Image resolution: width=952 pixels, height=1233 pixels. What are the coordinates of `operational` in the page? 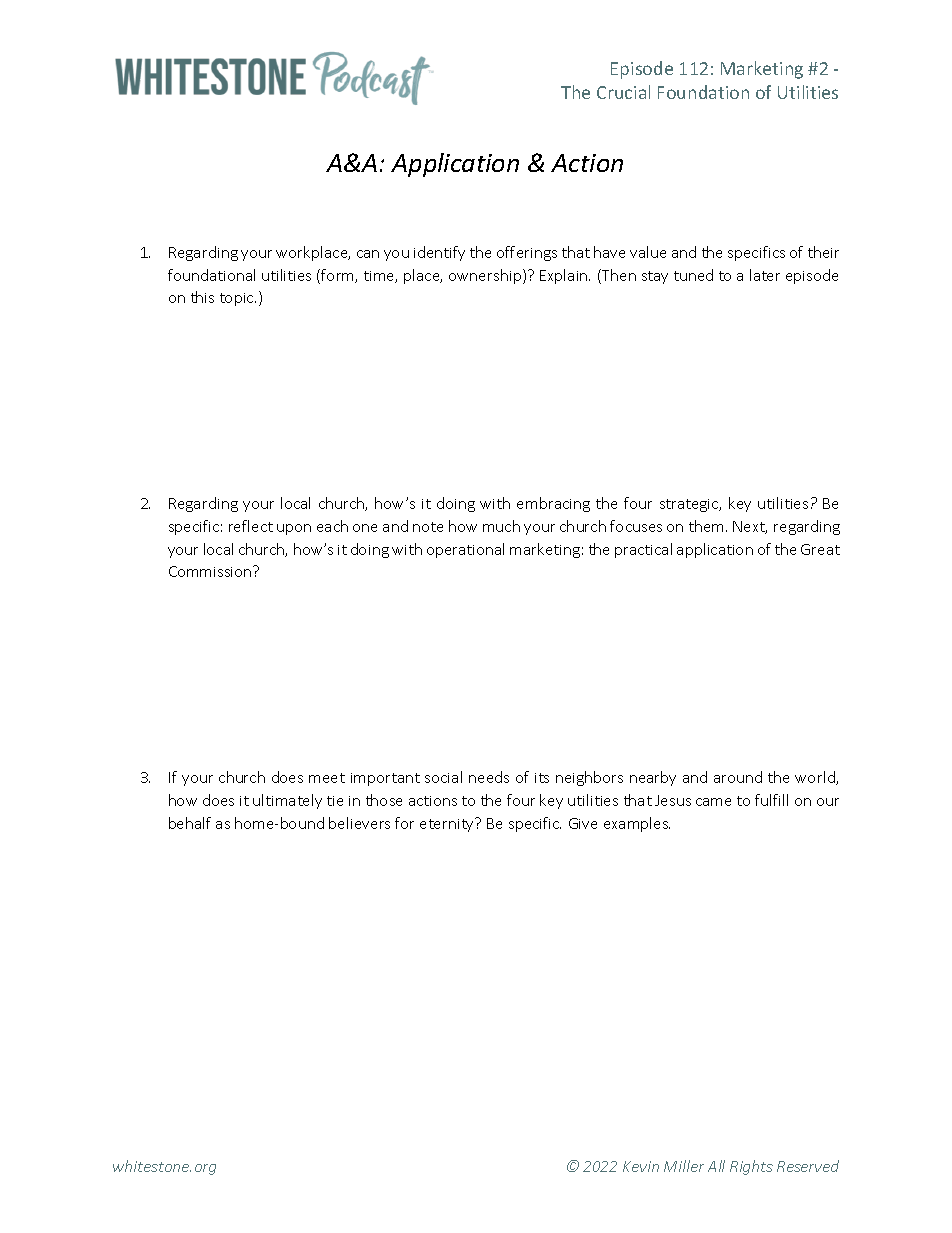 It's located at (465, 550).
